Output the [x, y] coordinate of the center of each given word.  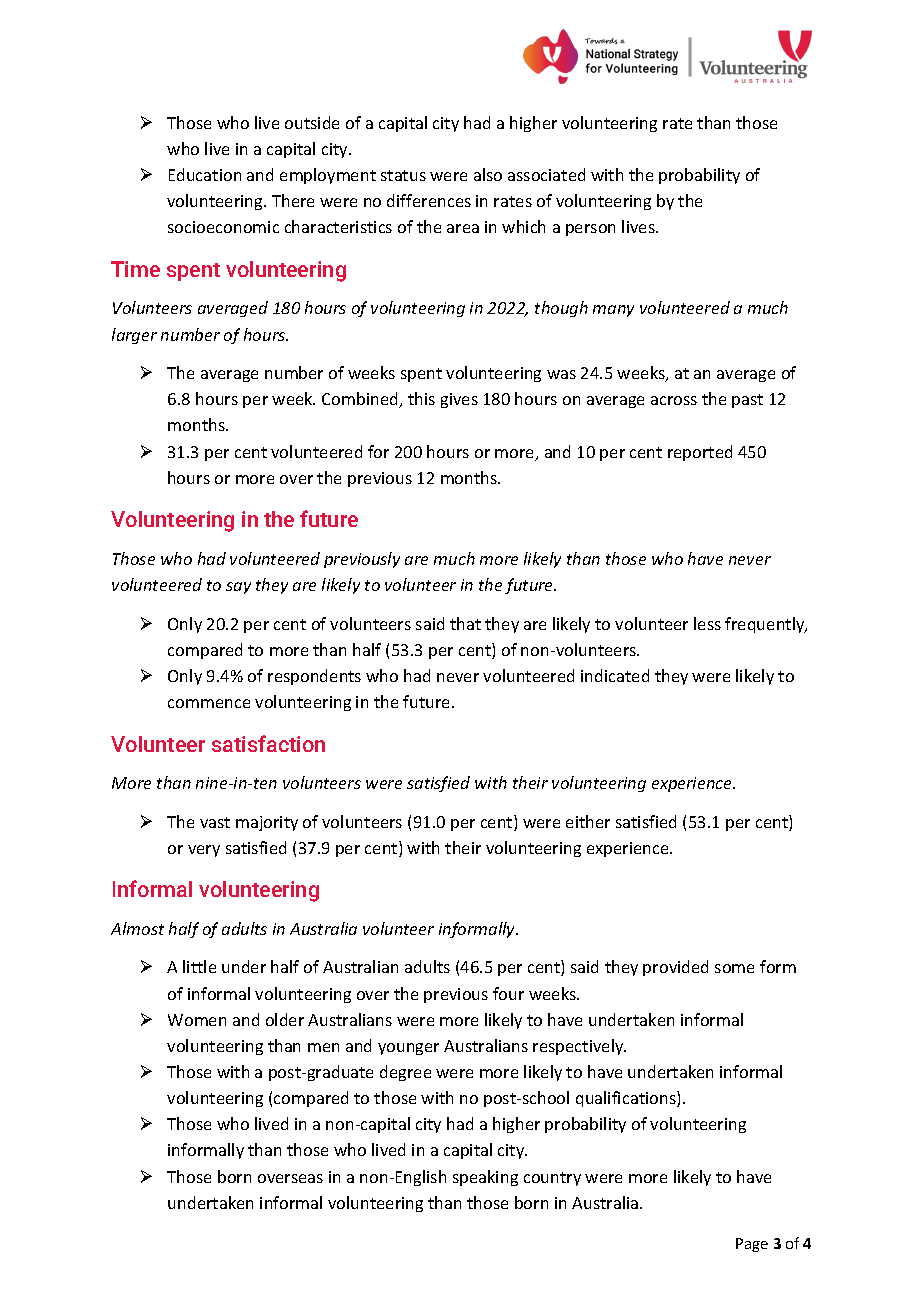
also [488, 174]
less [707, 623]
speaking [485, 1178]
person [590, 230]
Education [205, 174]
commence [209, 703]
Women [197, 1020]
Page [752, 1245]
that [465, 623]
